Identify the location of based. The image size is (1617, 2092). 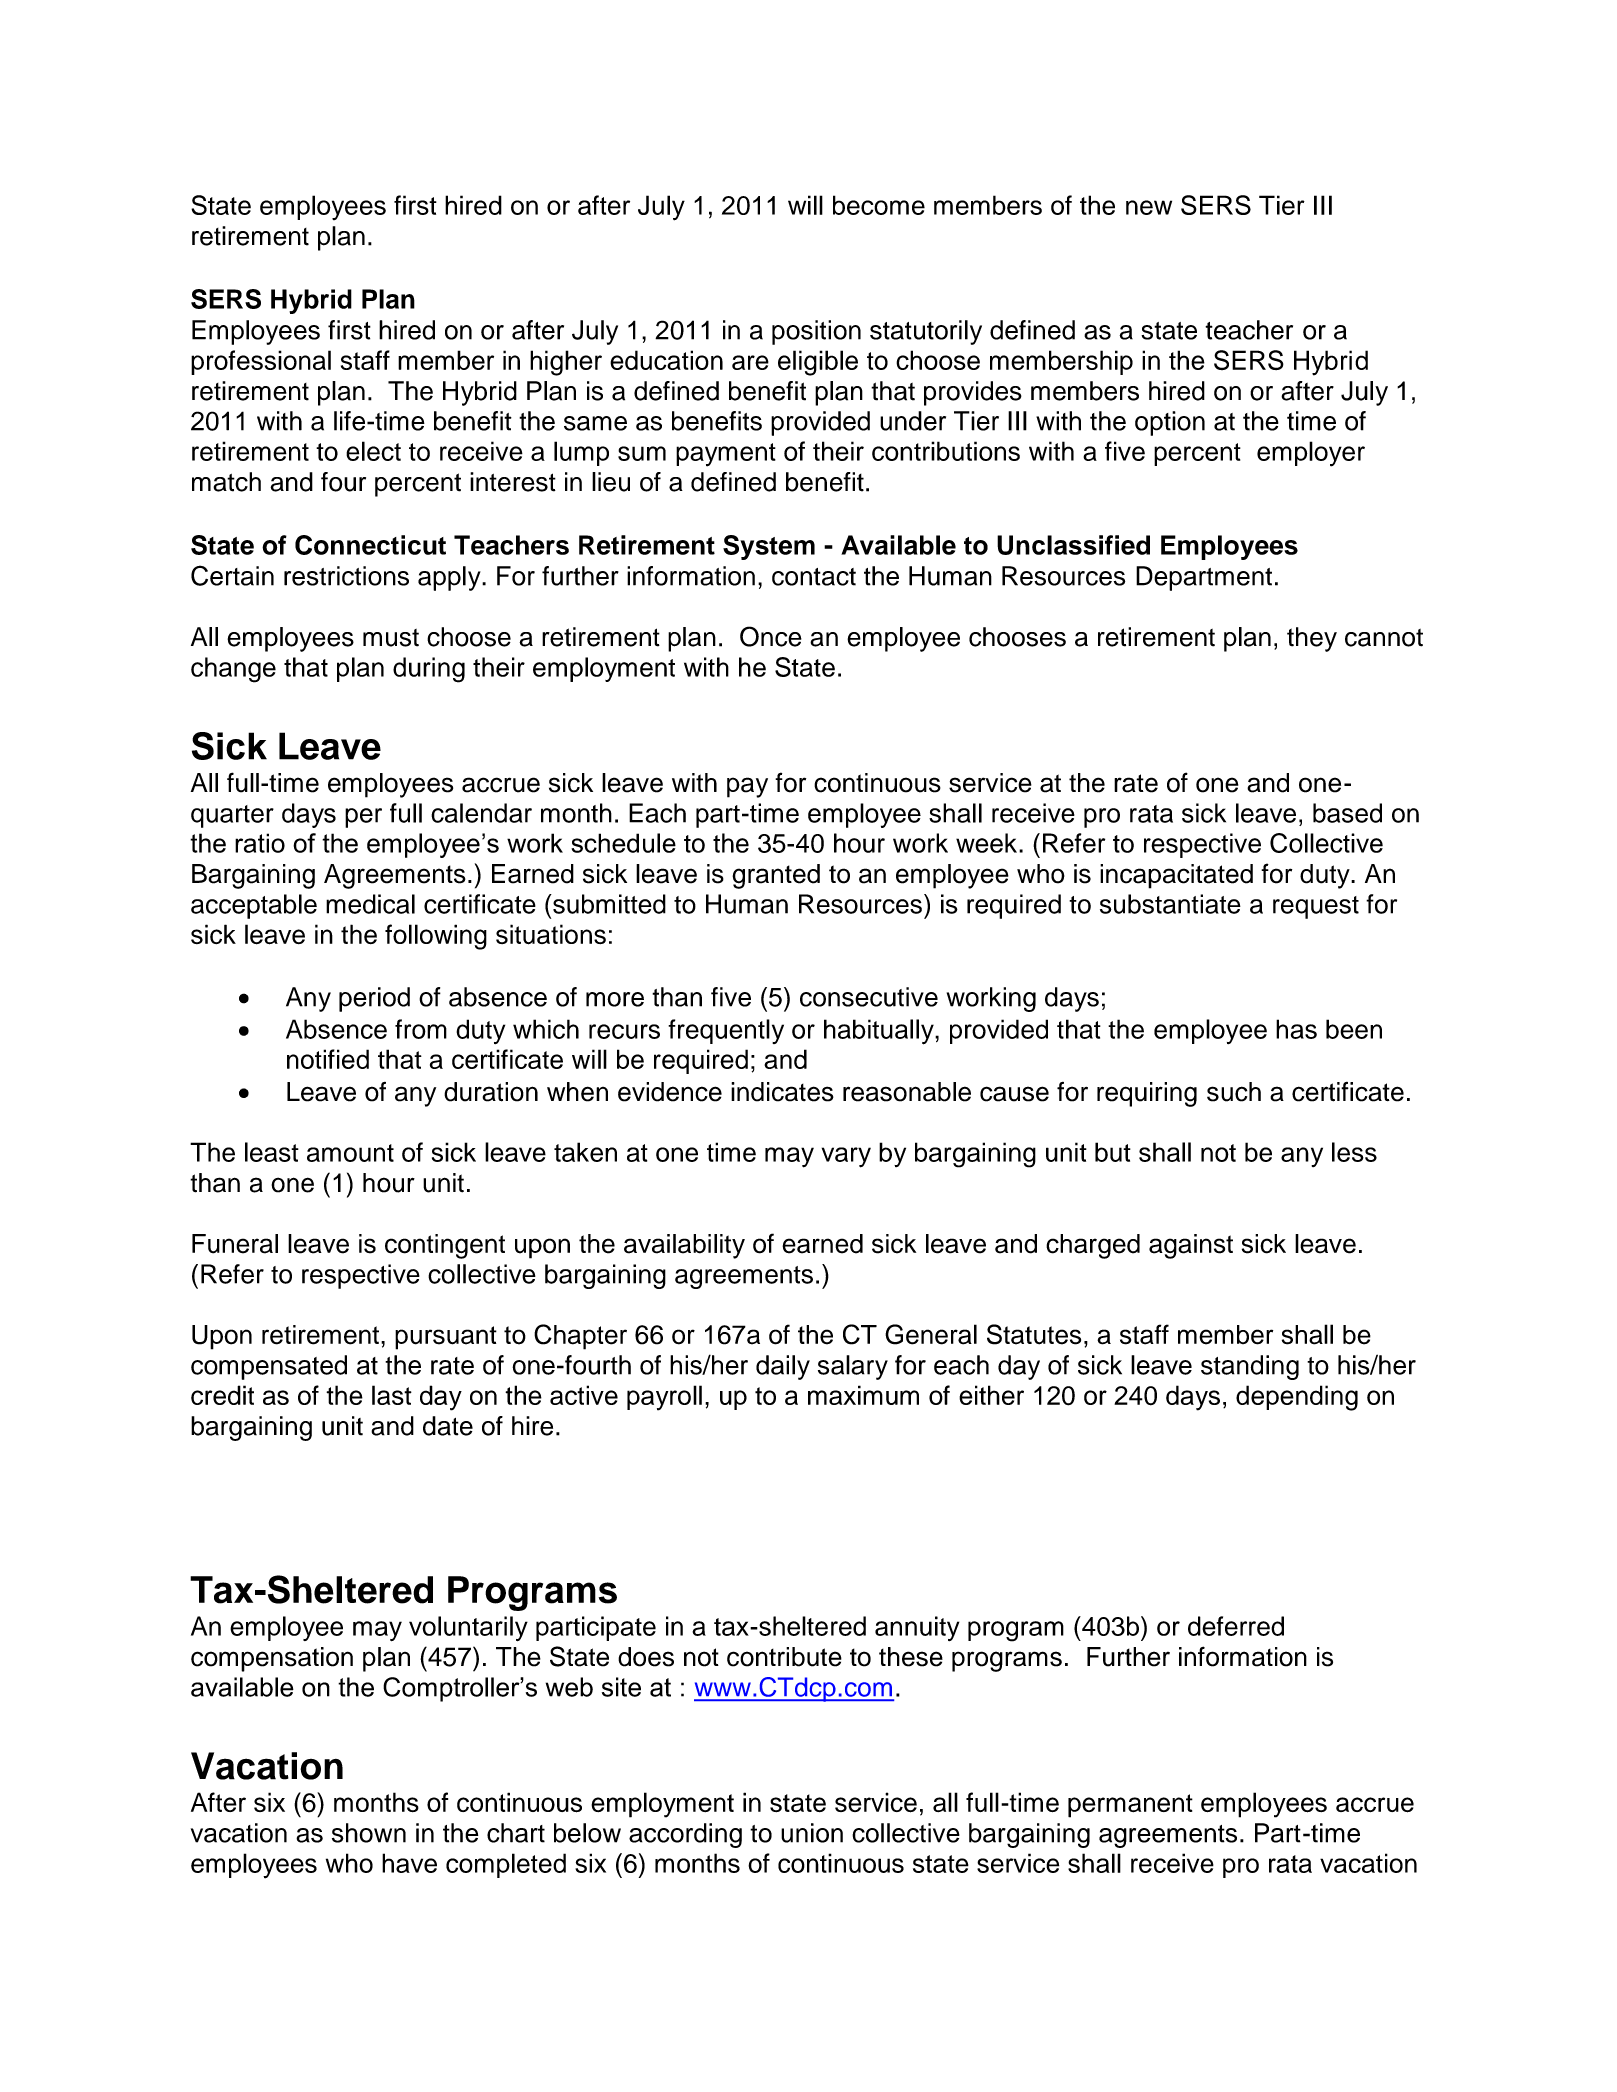
(1347, 813).
